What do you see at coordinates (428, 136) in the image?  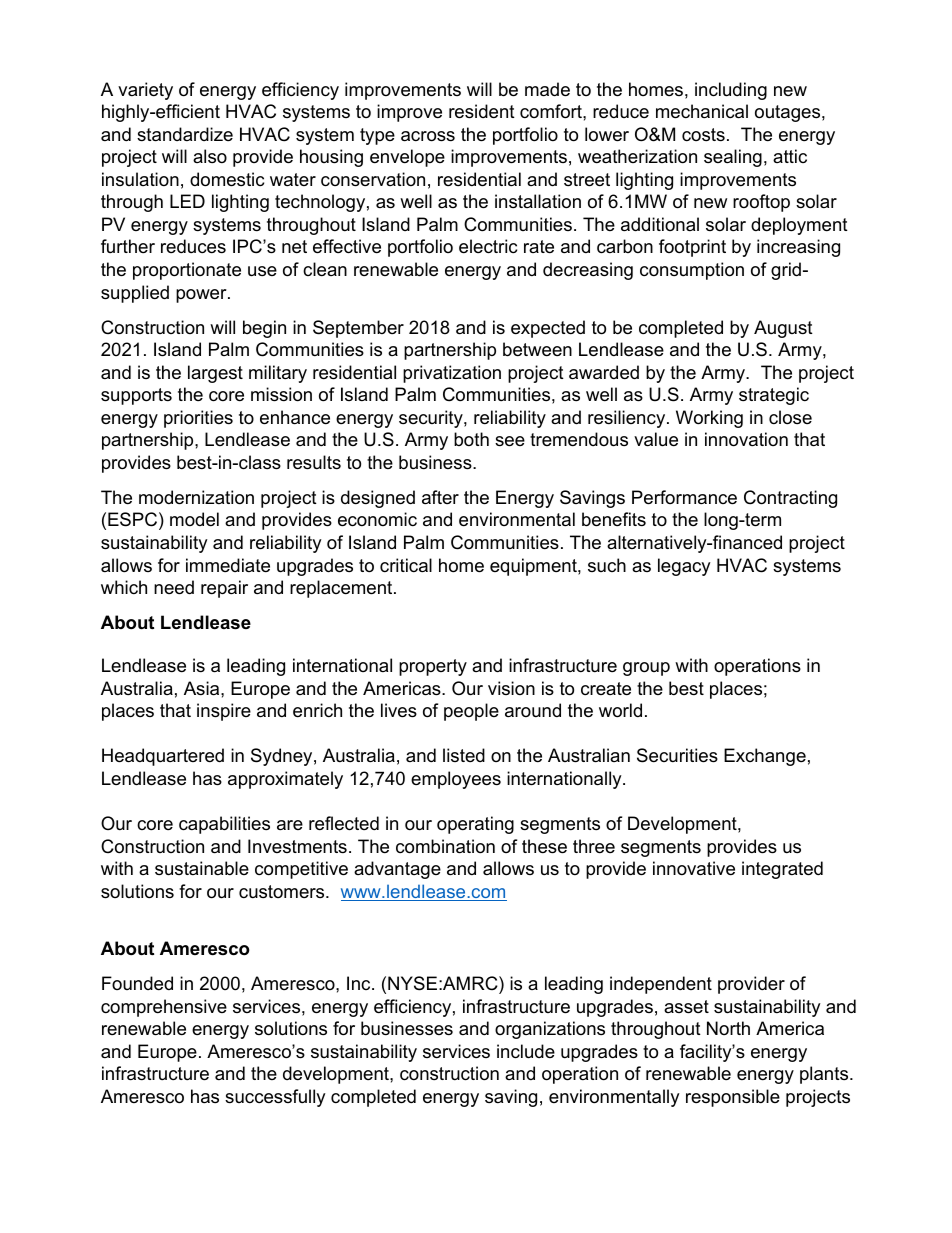 I see `across` at bounding box center [428, 136].
